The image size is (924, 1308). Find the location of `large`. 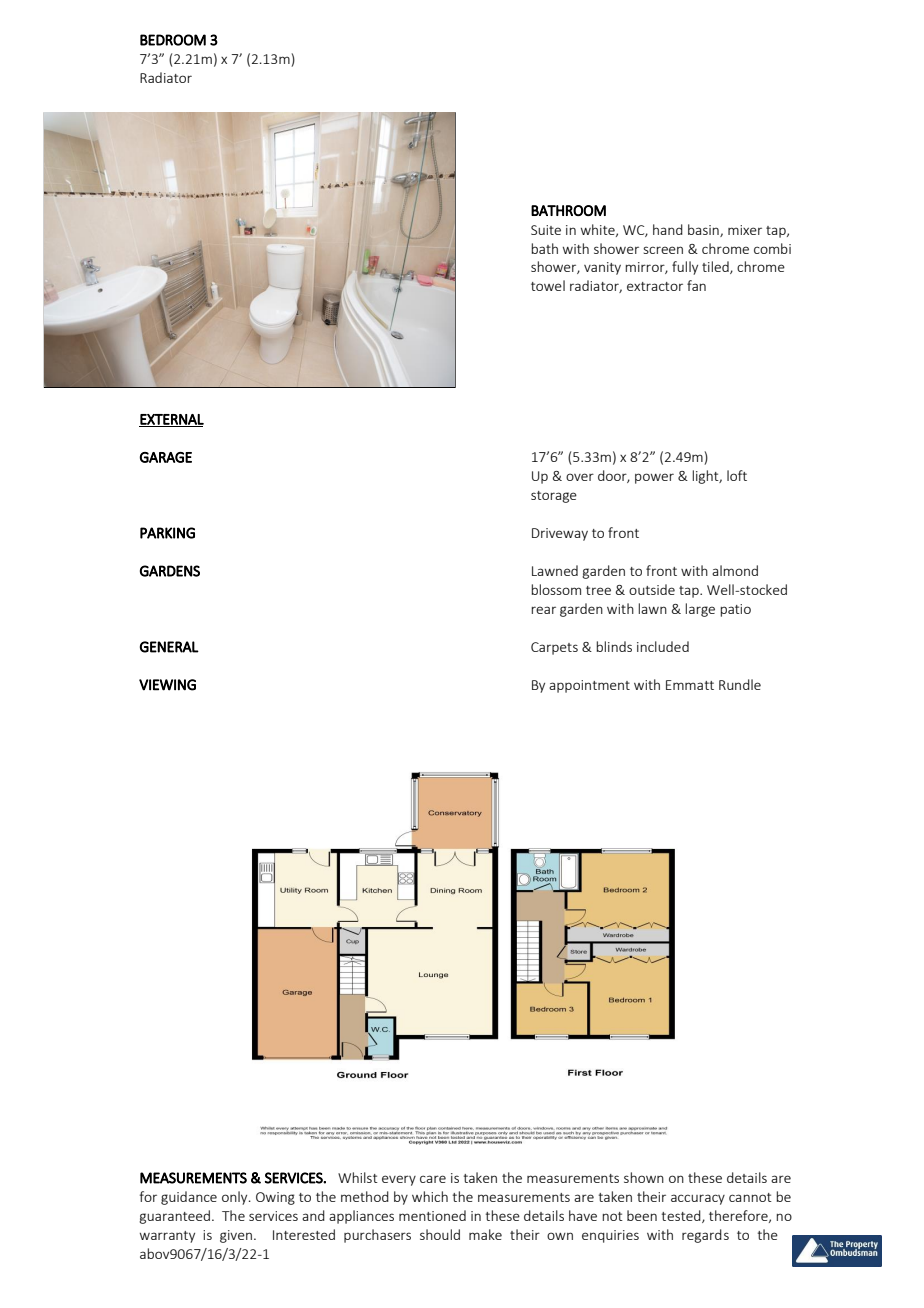

large is located at coordinates (700, 610).
